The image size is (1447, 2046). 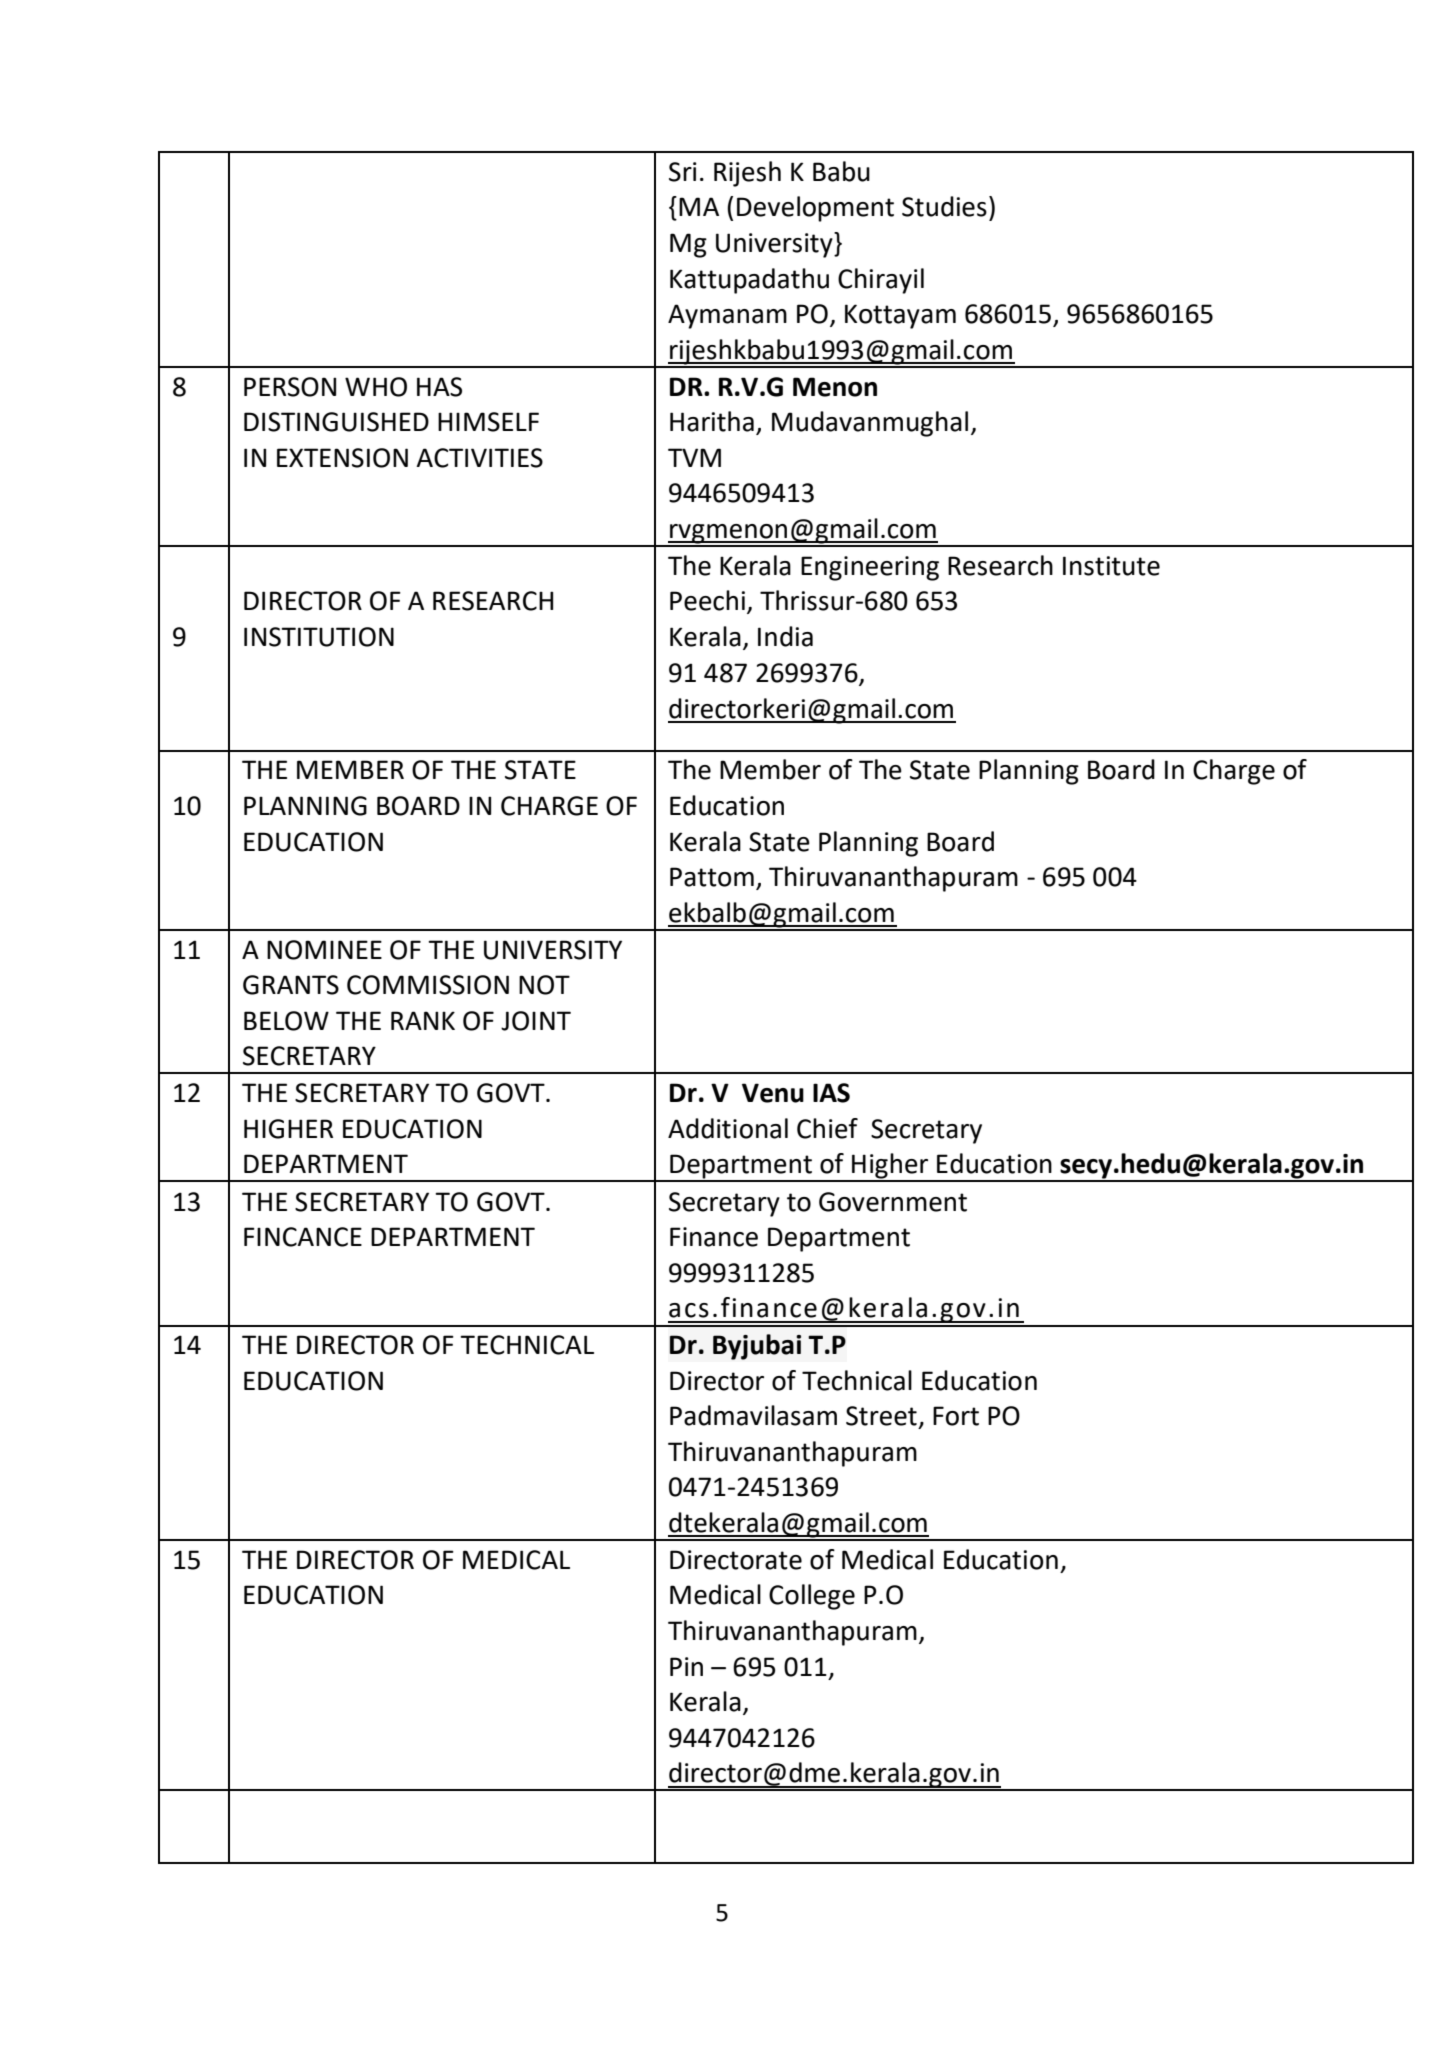 What do you see at coordinates (785, 636) in the screenshot?
I see `India` at bounding box center [785, 636].
